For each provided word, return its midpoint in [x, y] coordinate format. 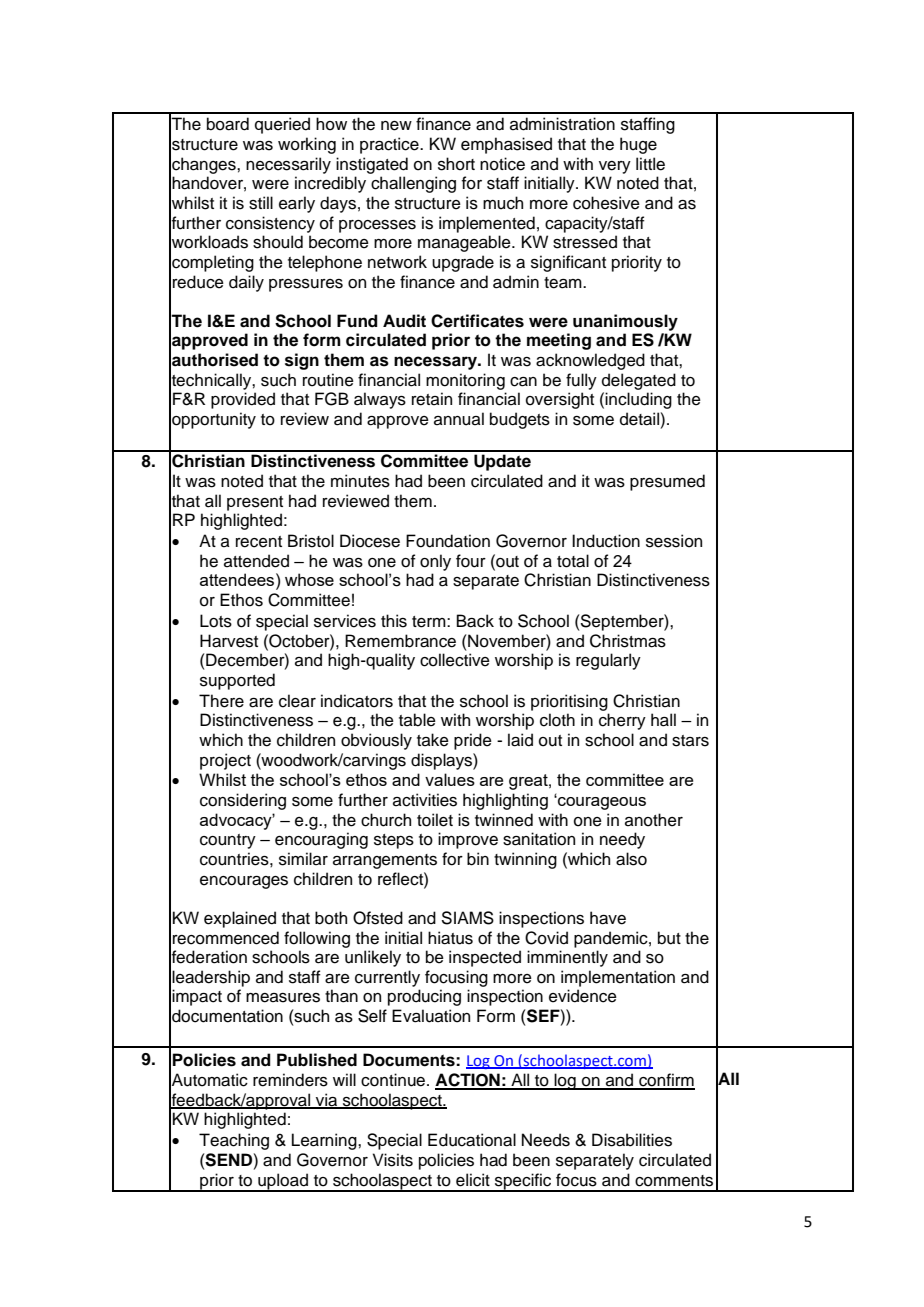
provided [243, 400]
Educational [472, 1140]
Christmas [628, 641]
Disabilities [632, 1140]
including [638, 400]
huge [638, 145]
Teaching [234, 1141]
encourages [244, 882]
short [456, 164]
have [608, 918]
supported [237, 681]
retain [432, 399]
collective [455, 660]
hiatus [450, 938]
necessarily [288, 165]
